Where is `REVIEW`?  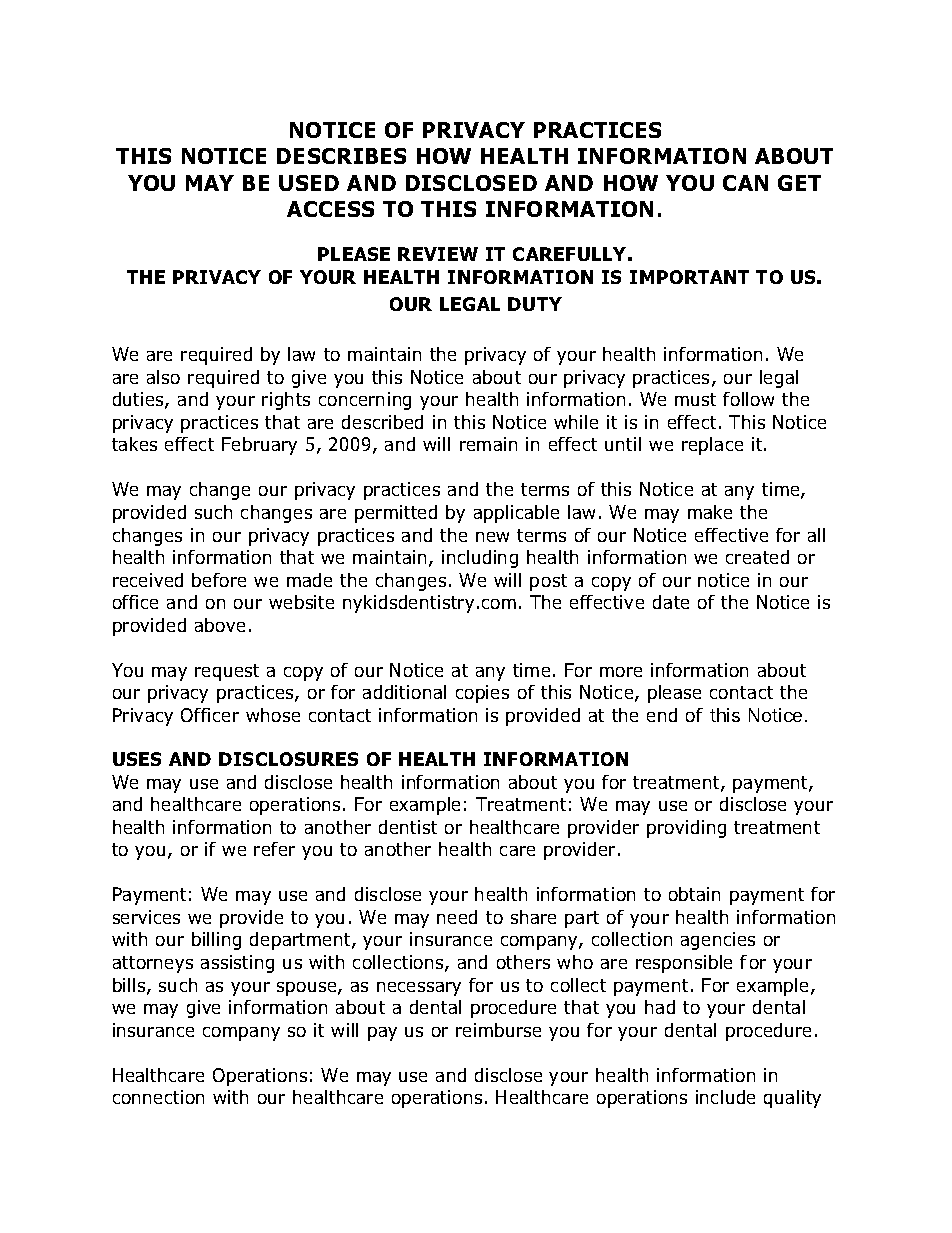 REVIEW is located at coordinates (438, 254).
